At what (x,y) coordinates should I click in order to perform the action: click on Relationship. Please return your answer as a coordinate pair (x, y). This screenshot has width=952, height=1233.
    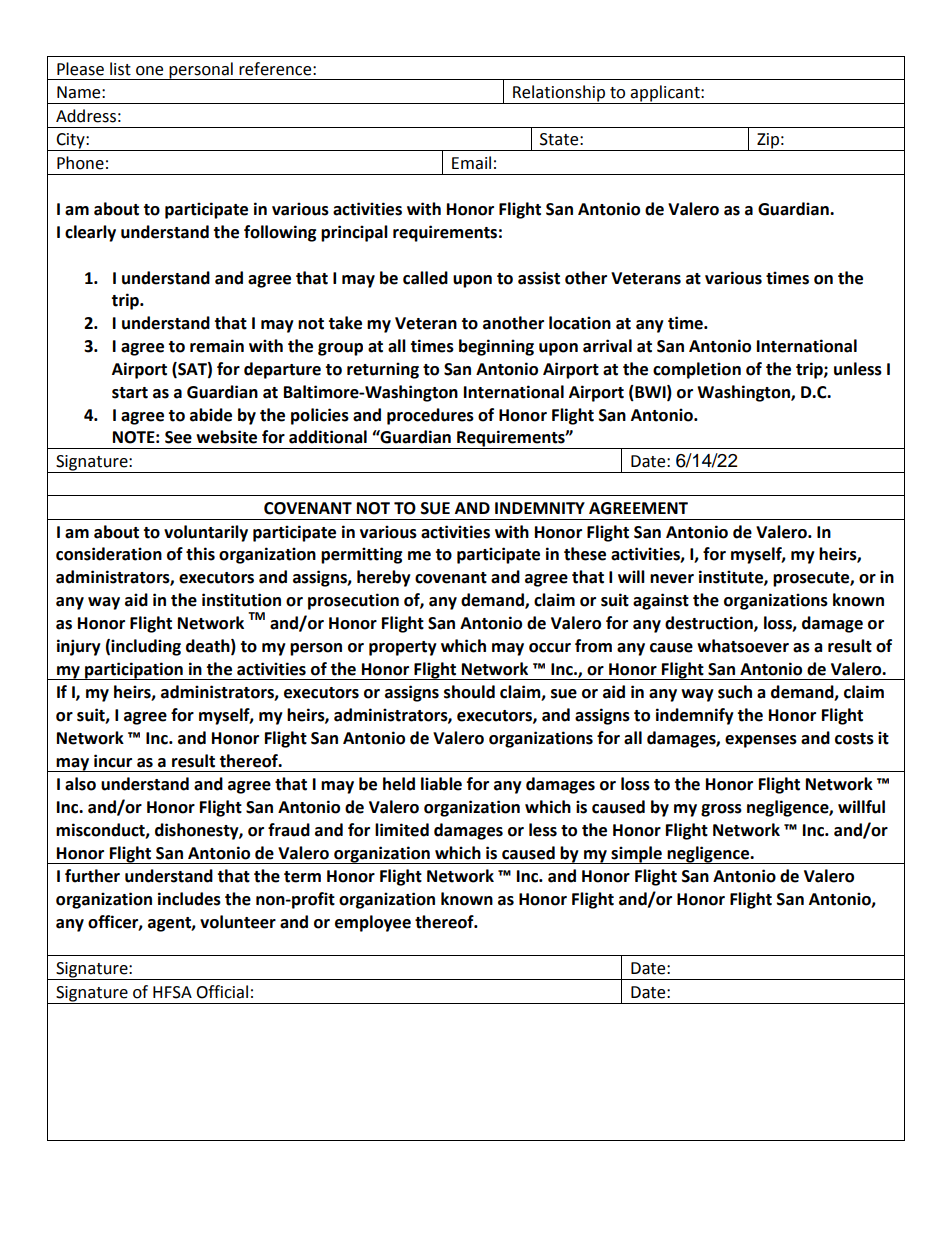
    Looking at the image, I should click on (559, 94).
